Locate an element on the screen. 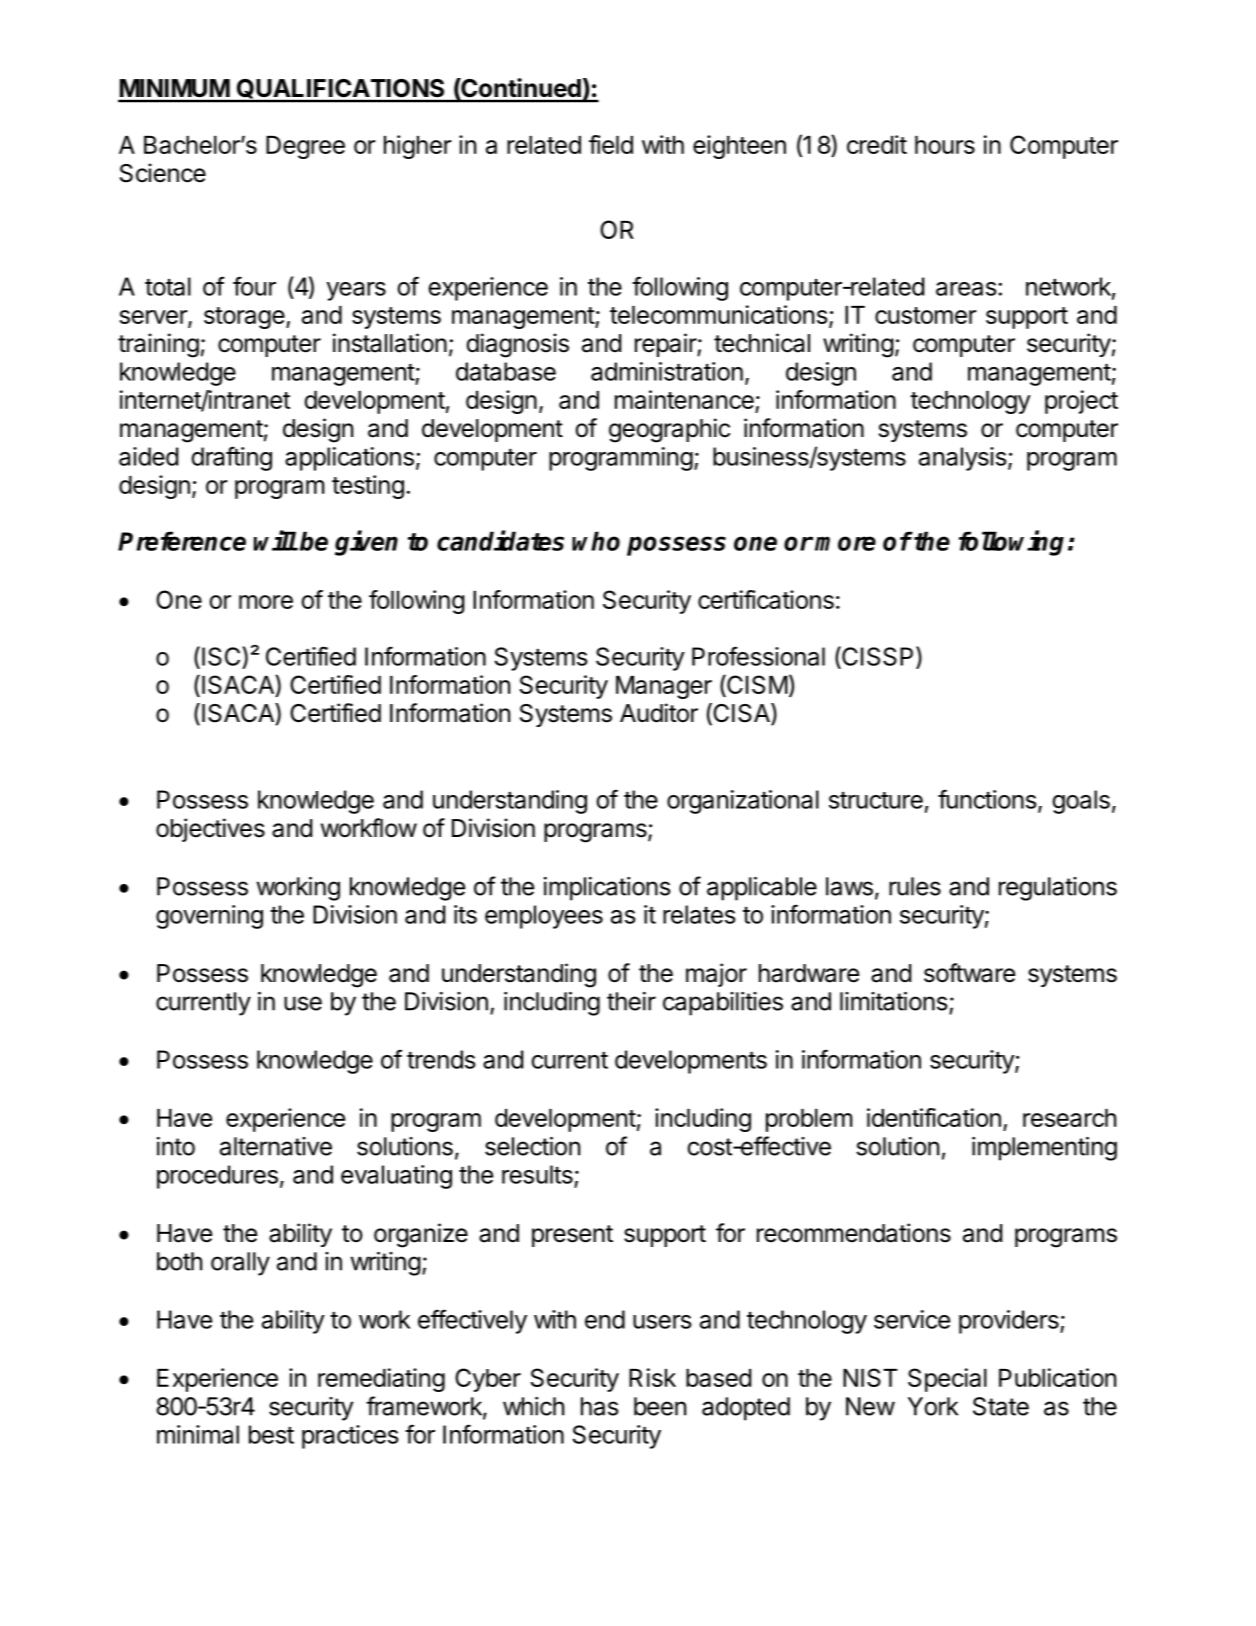 Image resolution: width=1256 pixels, height=1626 pixels. best is located at coordinates (271, 1434).
